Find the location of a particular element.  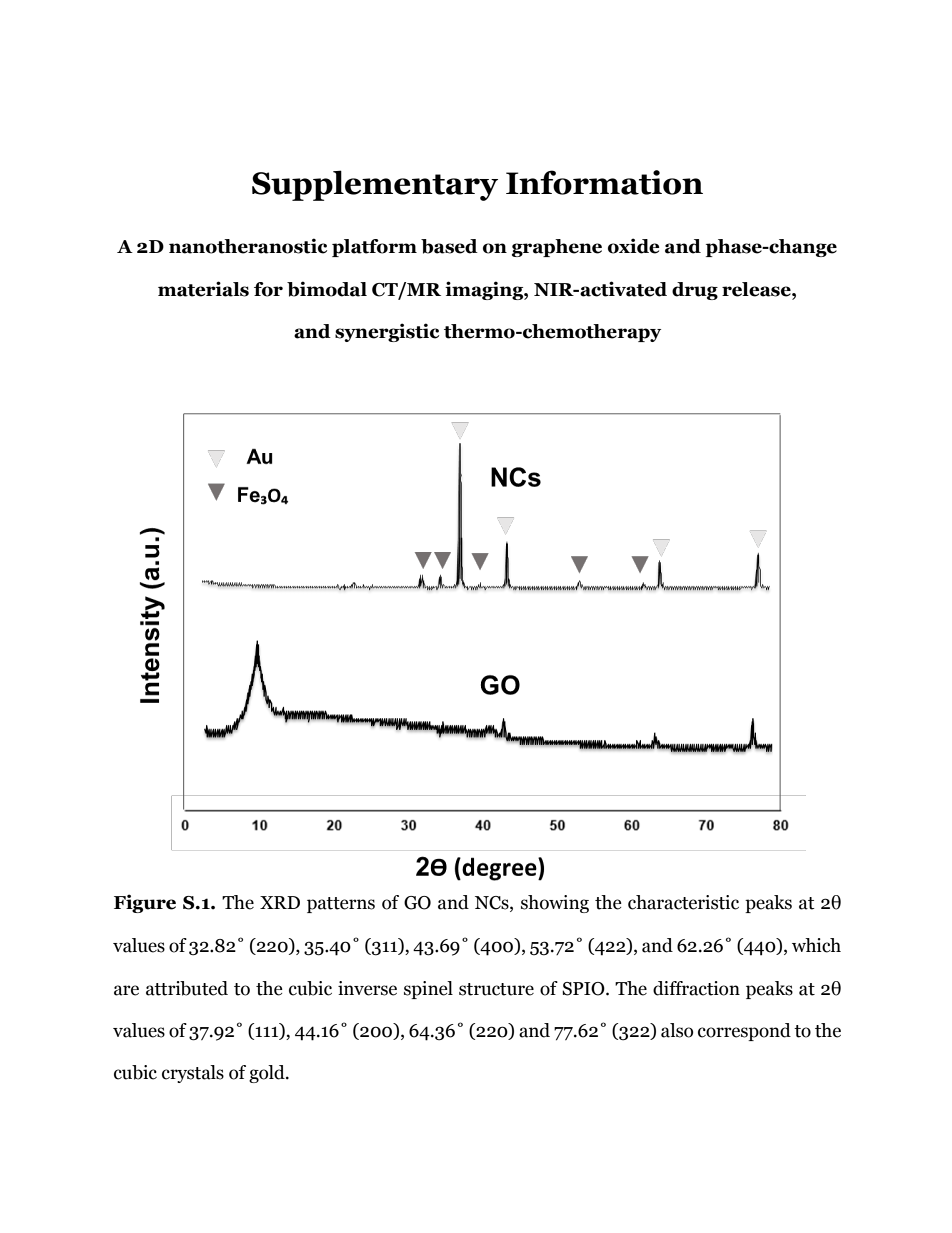

oxide is located at coordinates (634, 246).
